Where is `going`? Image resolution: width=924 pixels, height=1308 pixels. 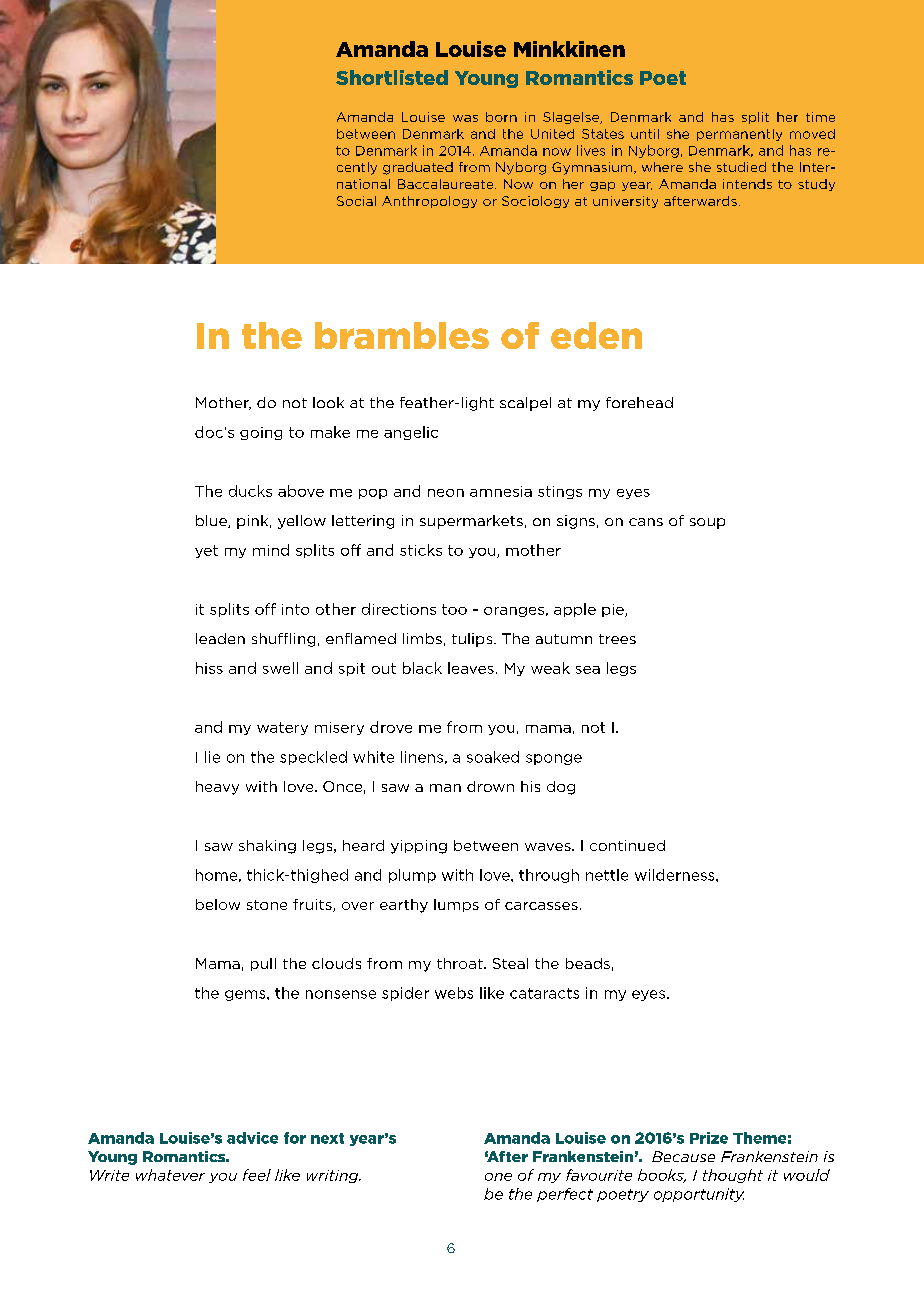
going is located at coordinates (261, 433).
